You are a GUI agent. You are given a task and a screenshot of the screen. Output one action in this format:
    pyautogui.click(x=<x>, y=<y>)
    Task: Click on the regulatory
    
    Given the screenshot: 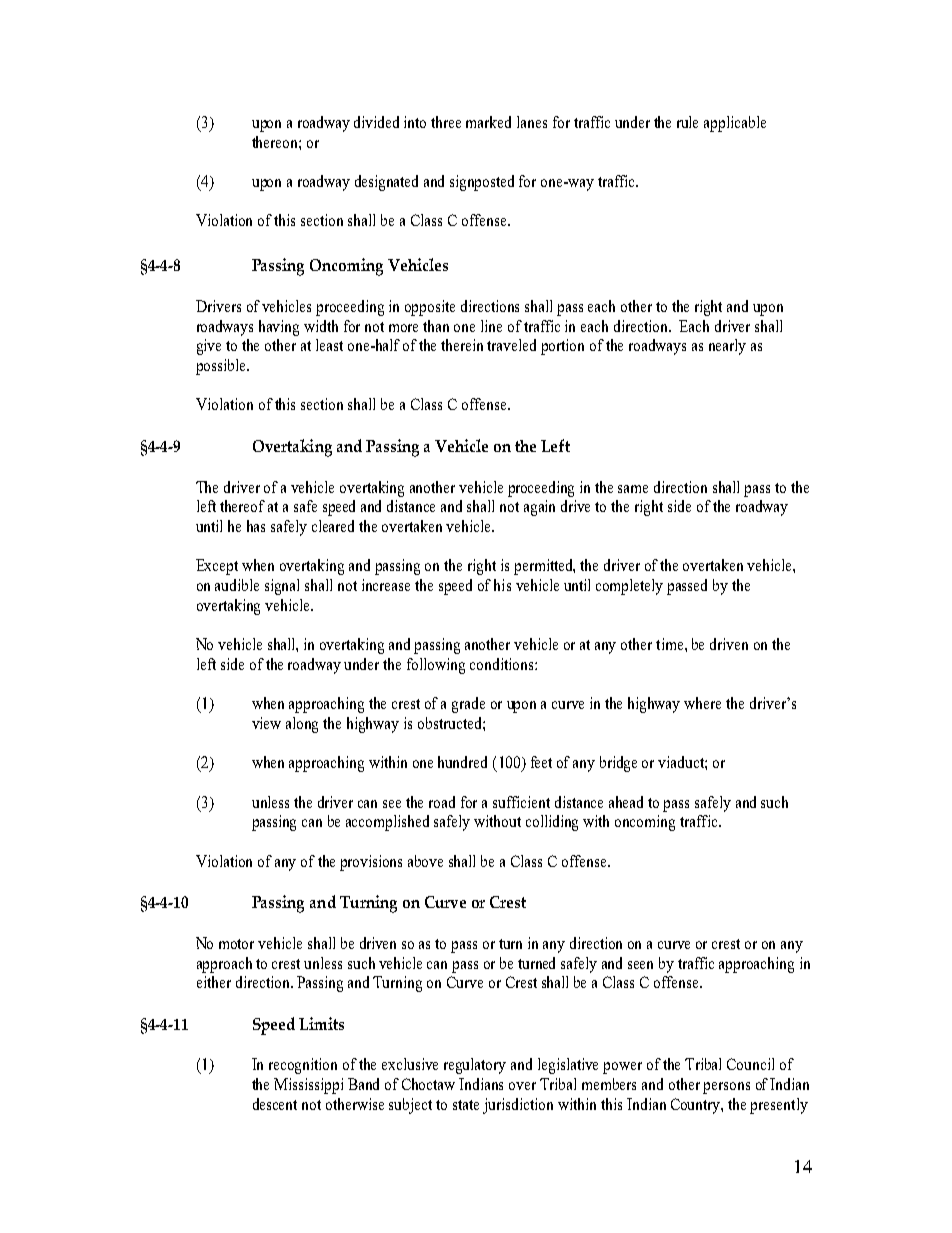 What is the action you would take?
    pyautogui.click(x=475, y=1066)
